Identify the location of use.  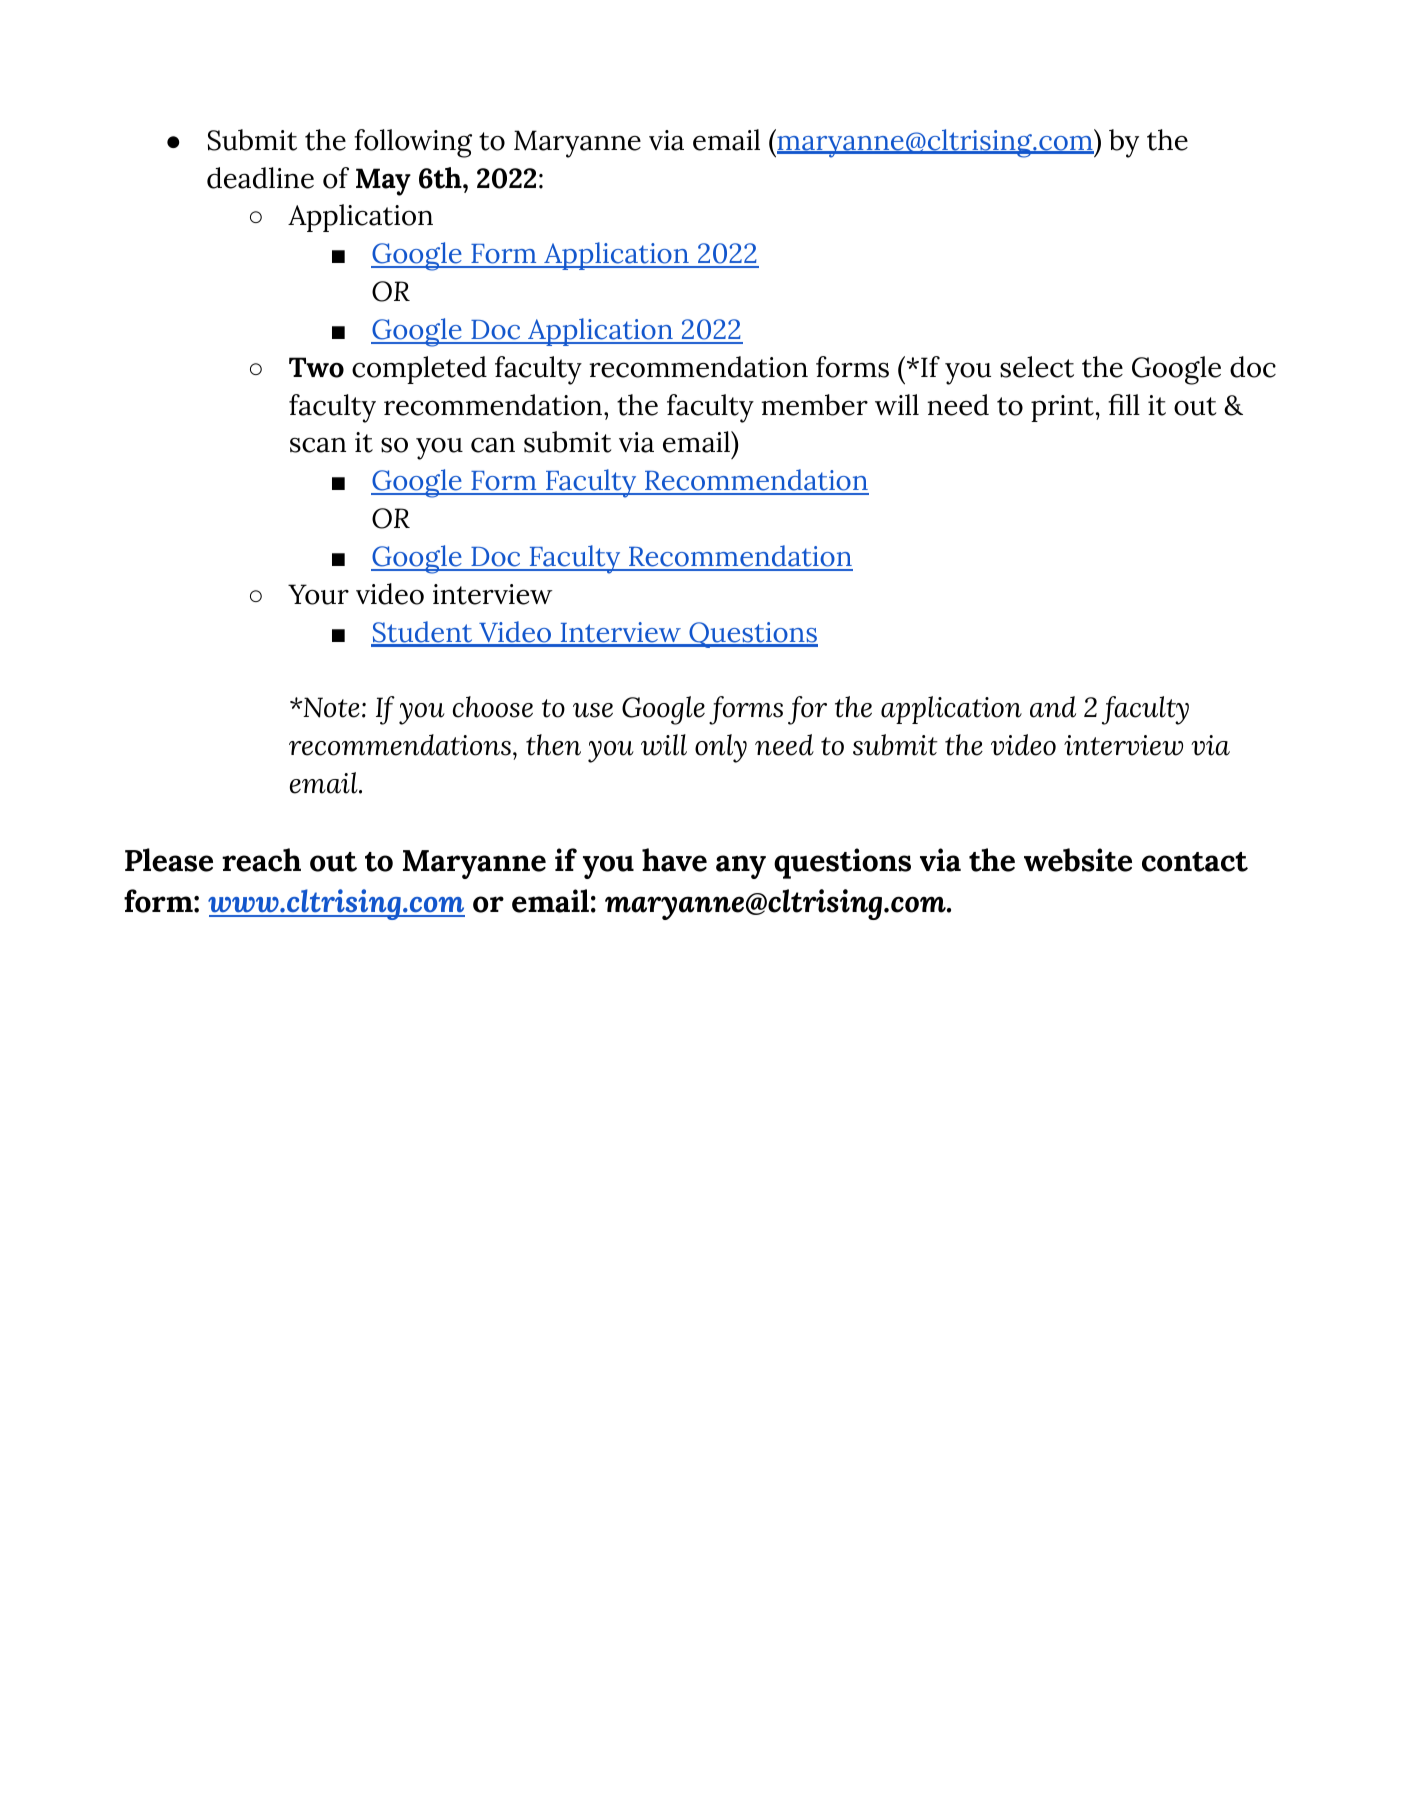
(593, 710).
